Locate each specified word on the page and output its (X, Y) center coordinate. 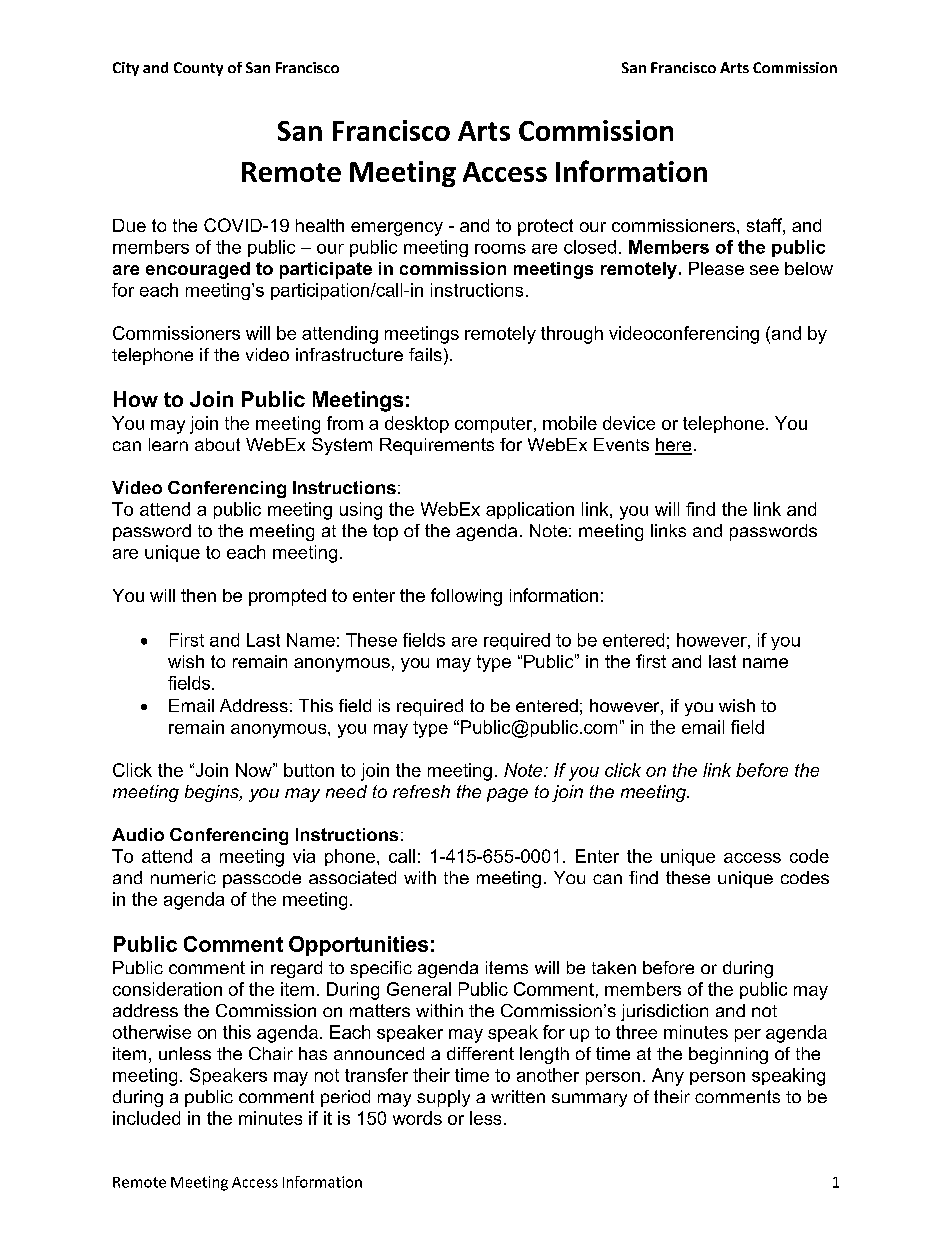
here (673, 446)
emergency (397, 229)
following (466, 597)
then (198, 595)
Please (716, 268)
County (198, 69)
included (146, 1118)
